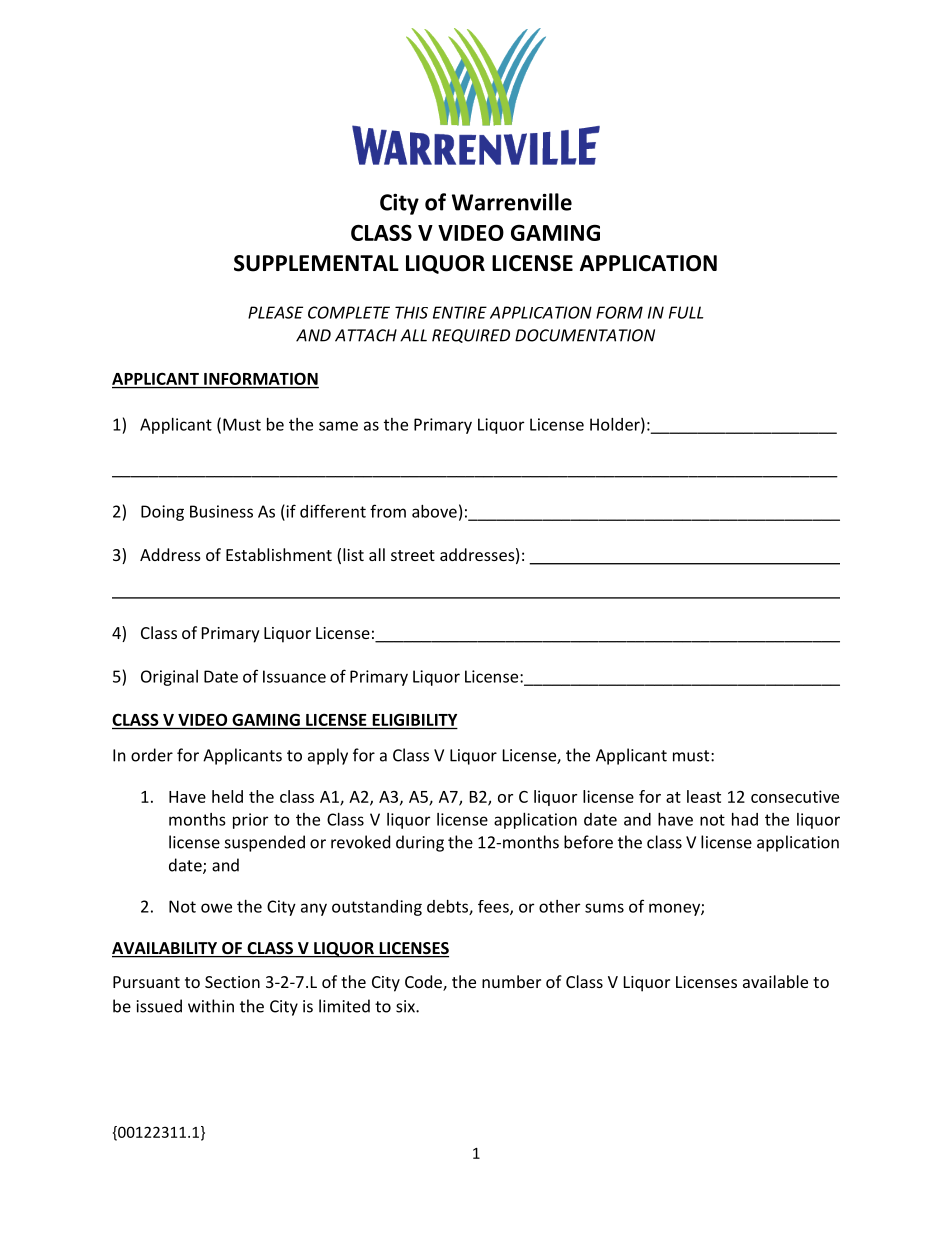 The image size is (952, 1233). Describe the element at coordinates (775, 981) in the screenshot. I see `available` at that location.
